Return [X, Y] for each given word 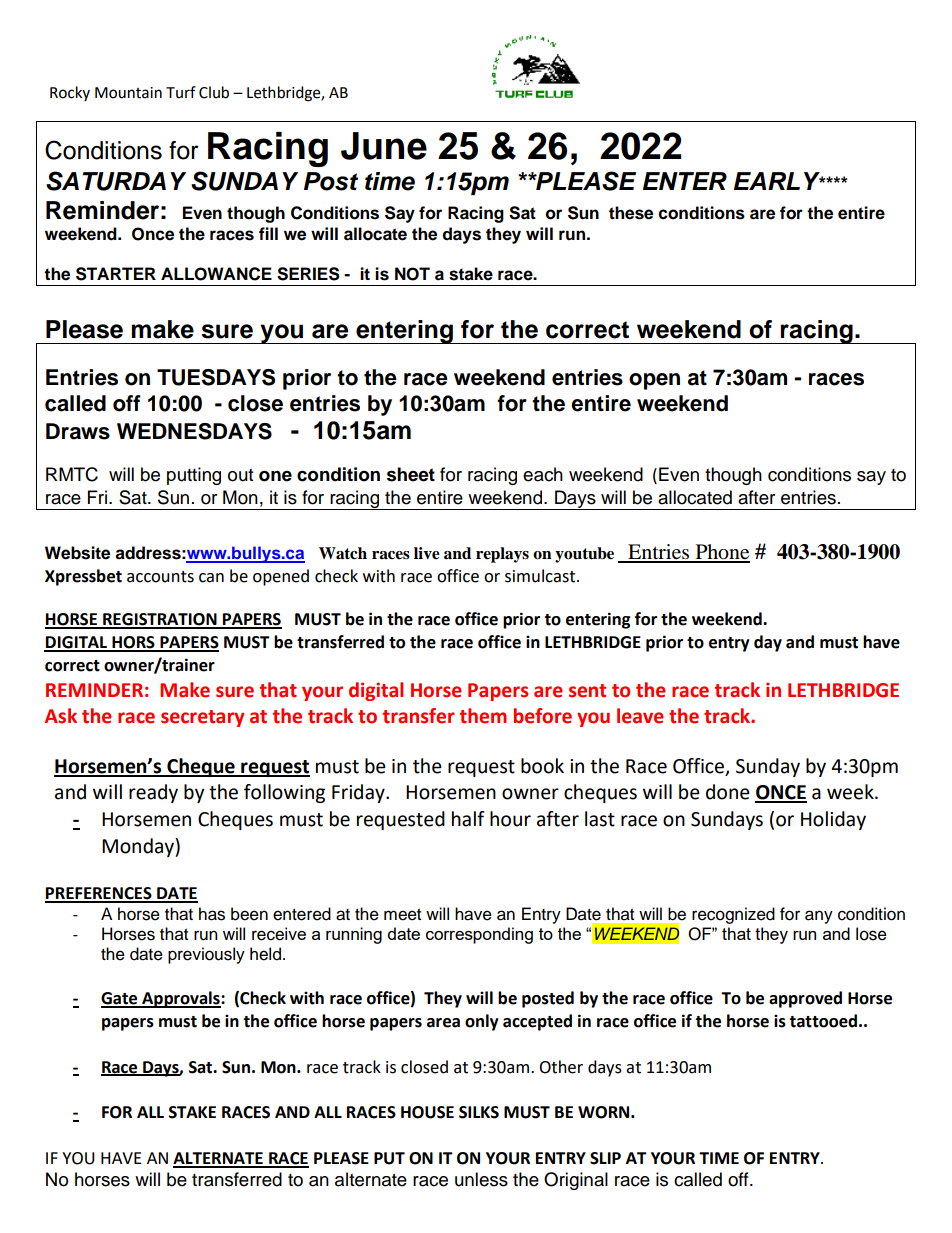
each [543, 474]
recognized [733, 915]
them [483, 716]
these [631, 213]
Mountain [128, 93]
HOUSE [427, 1112]
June [384, 146]
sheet [411, 474]
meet [402, 915]
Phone [721, 553]
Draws [78, 431]
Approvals [181, 999]
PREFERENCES [99, 894]
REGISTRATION [160, 620]
